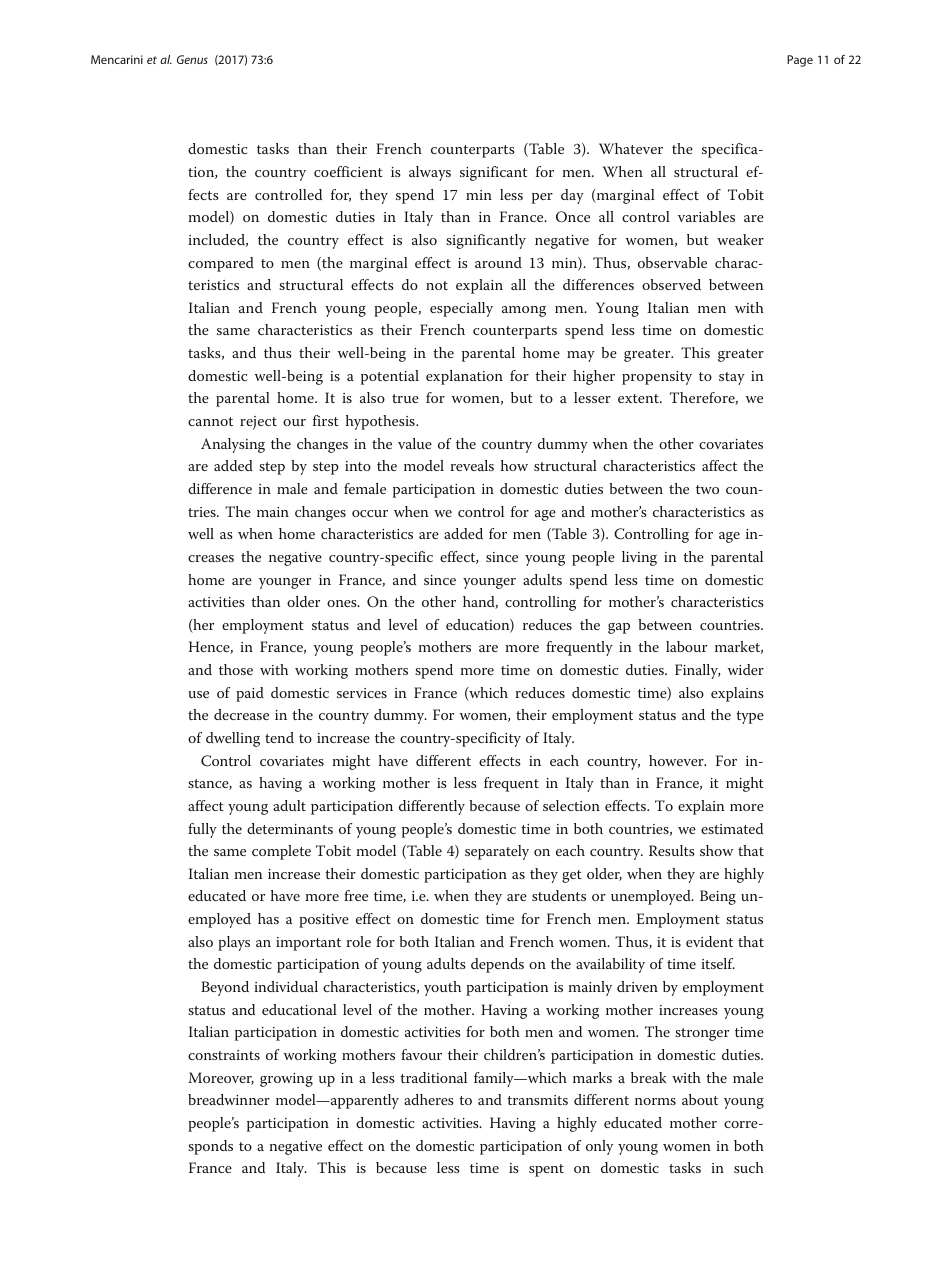 The height and width of the screenshot is (1270, 952). Describe the element at coordinates (430, 173) in the screenshot. I see `always` at that location.
